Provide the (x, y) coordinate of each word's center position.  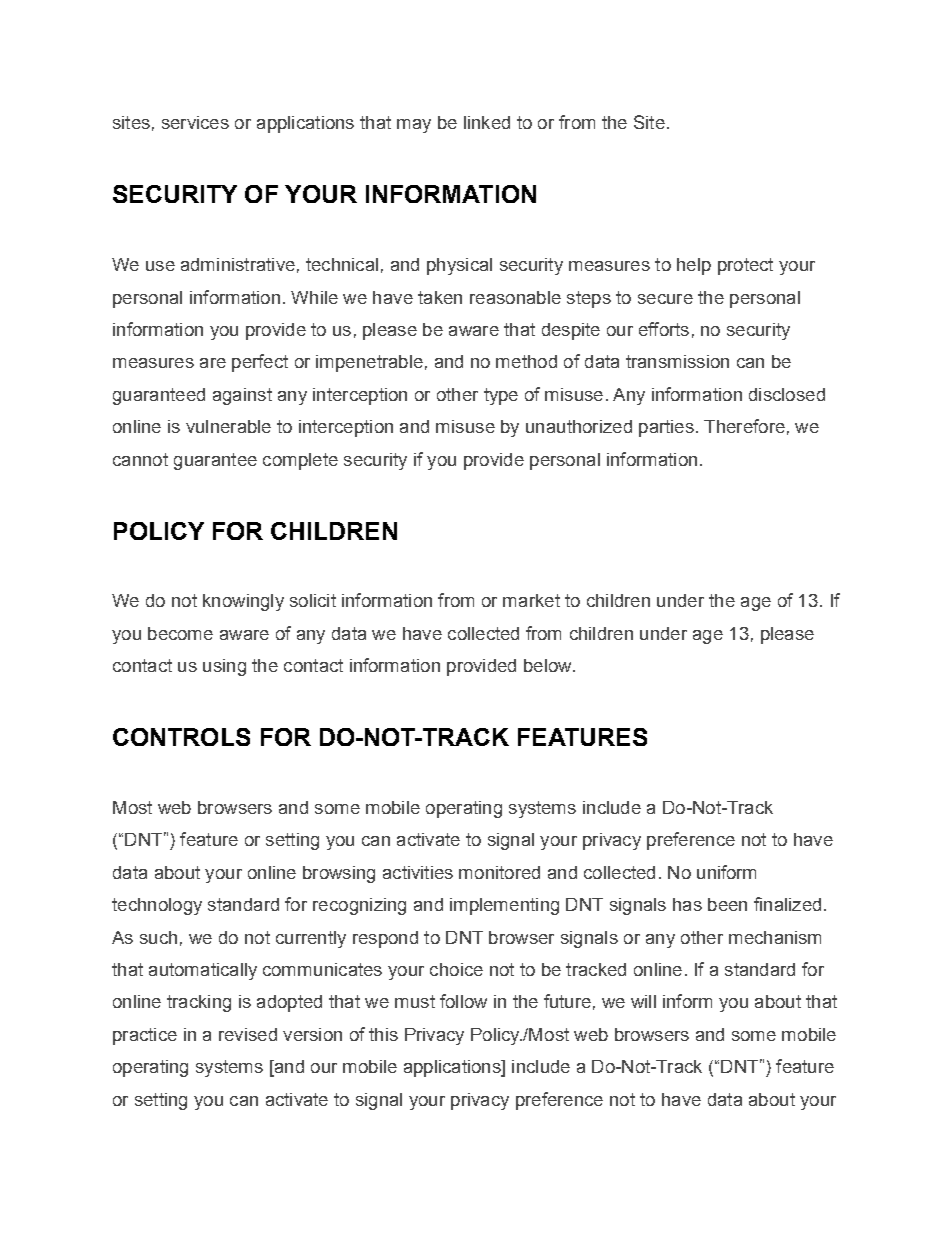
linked (487, 122)
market (531, 600)
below (549, 665)
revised (248, 1034)
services (195, 122)
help (694, 266)
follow (463, 1001)
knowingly (243, 602)
